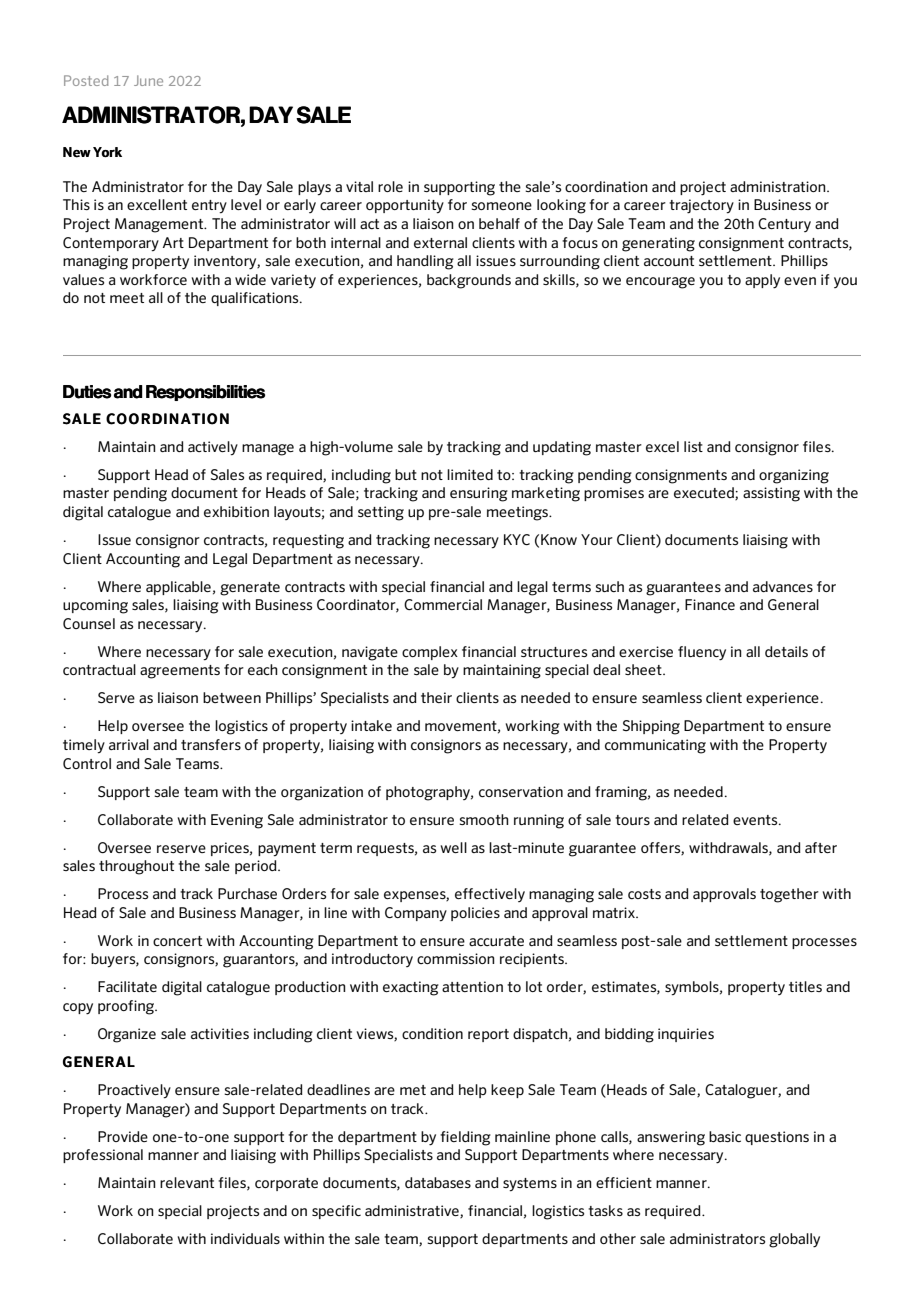  What do you see at coordinates (438, 1182) in the document?
I see `databases` at bounding box center [438, 1182].
